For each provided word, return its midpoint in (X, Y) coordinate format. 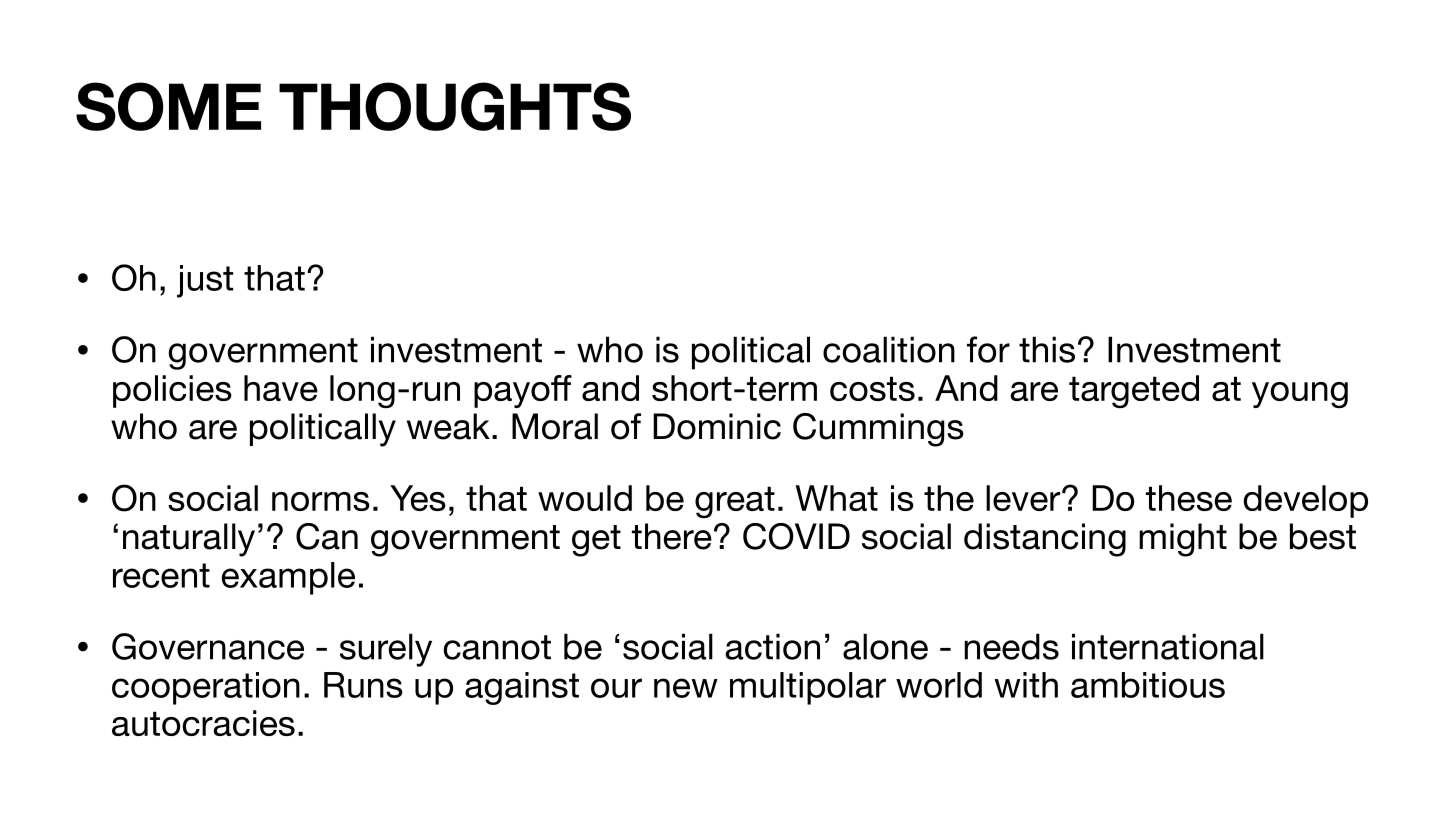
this (1047, 349)
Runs (363, 685)
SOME (168, 106)
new (686, 688)
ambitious (1148, 685)
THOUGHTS (455, 106)
